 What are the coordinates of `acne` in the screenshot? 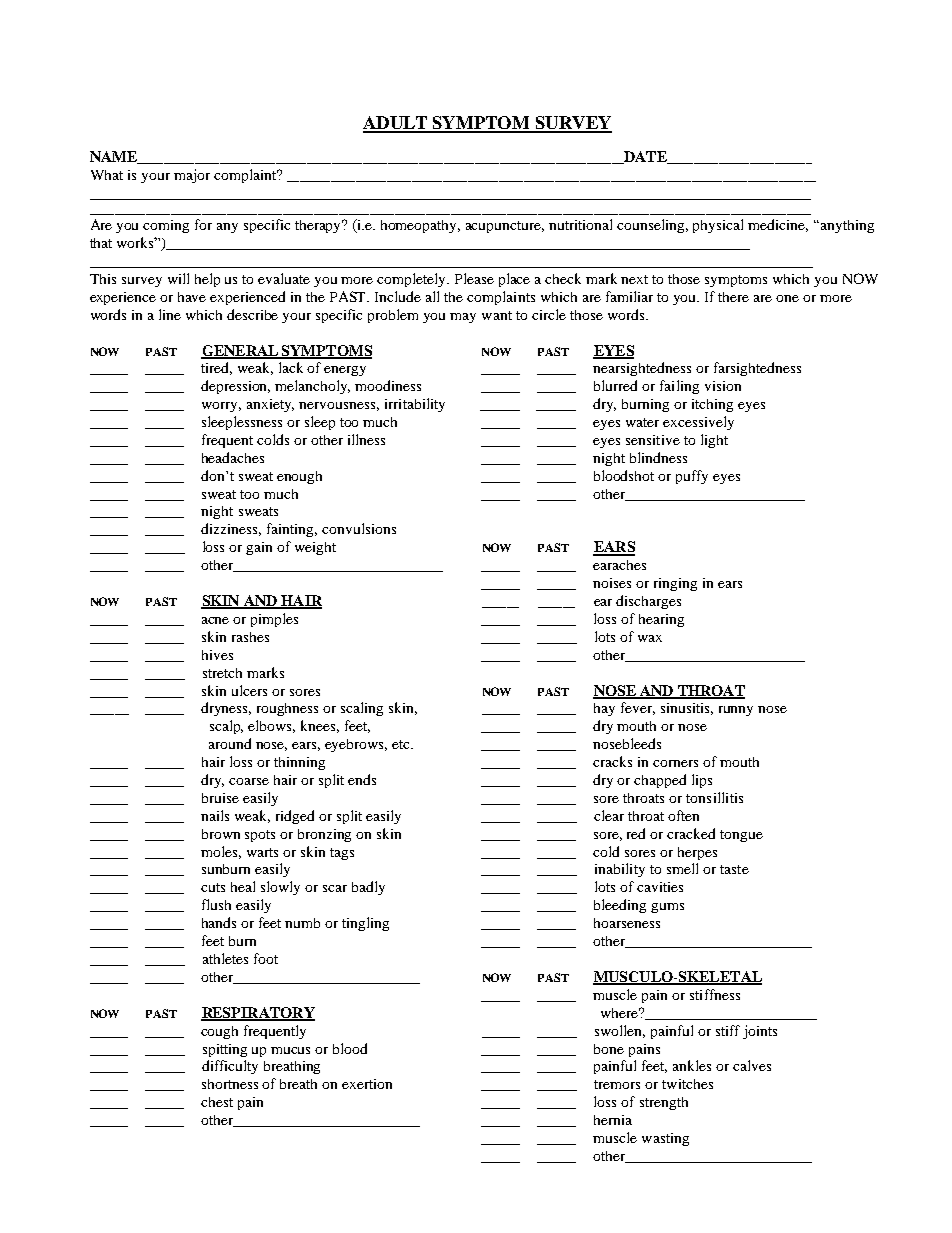 It's located at (215, 620).
